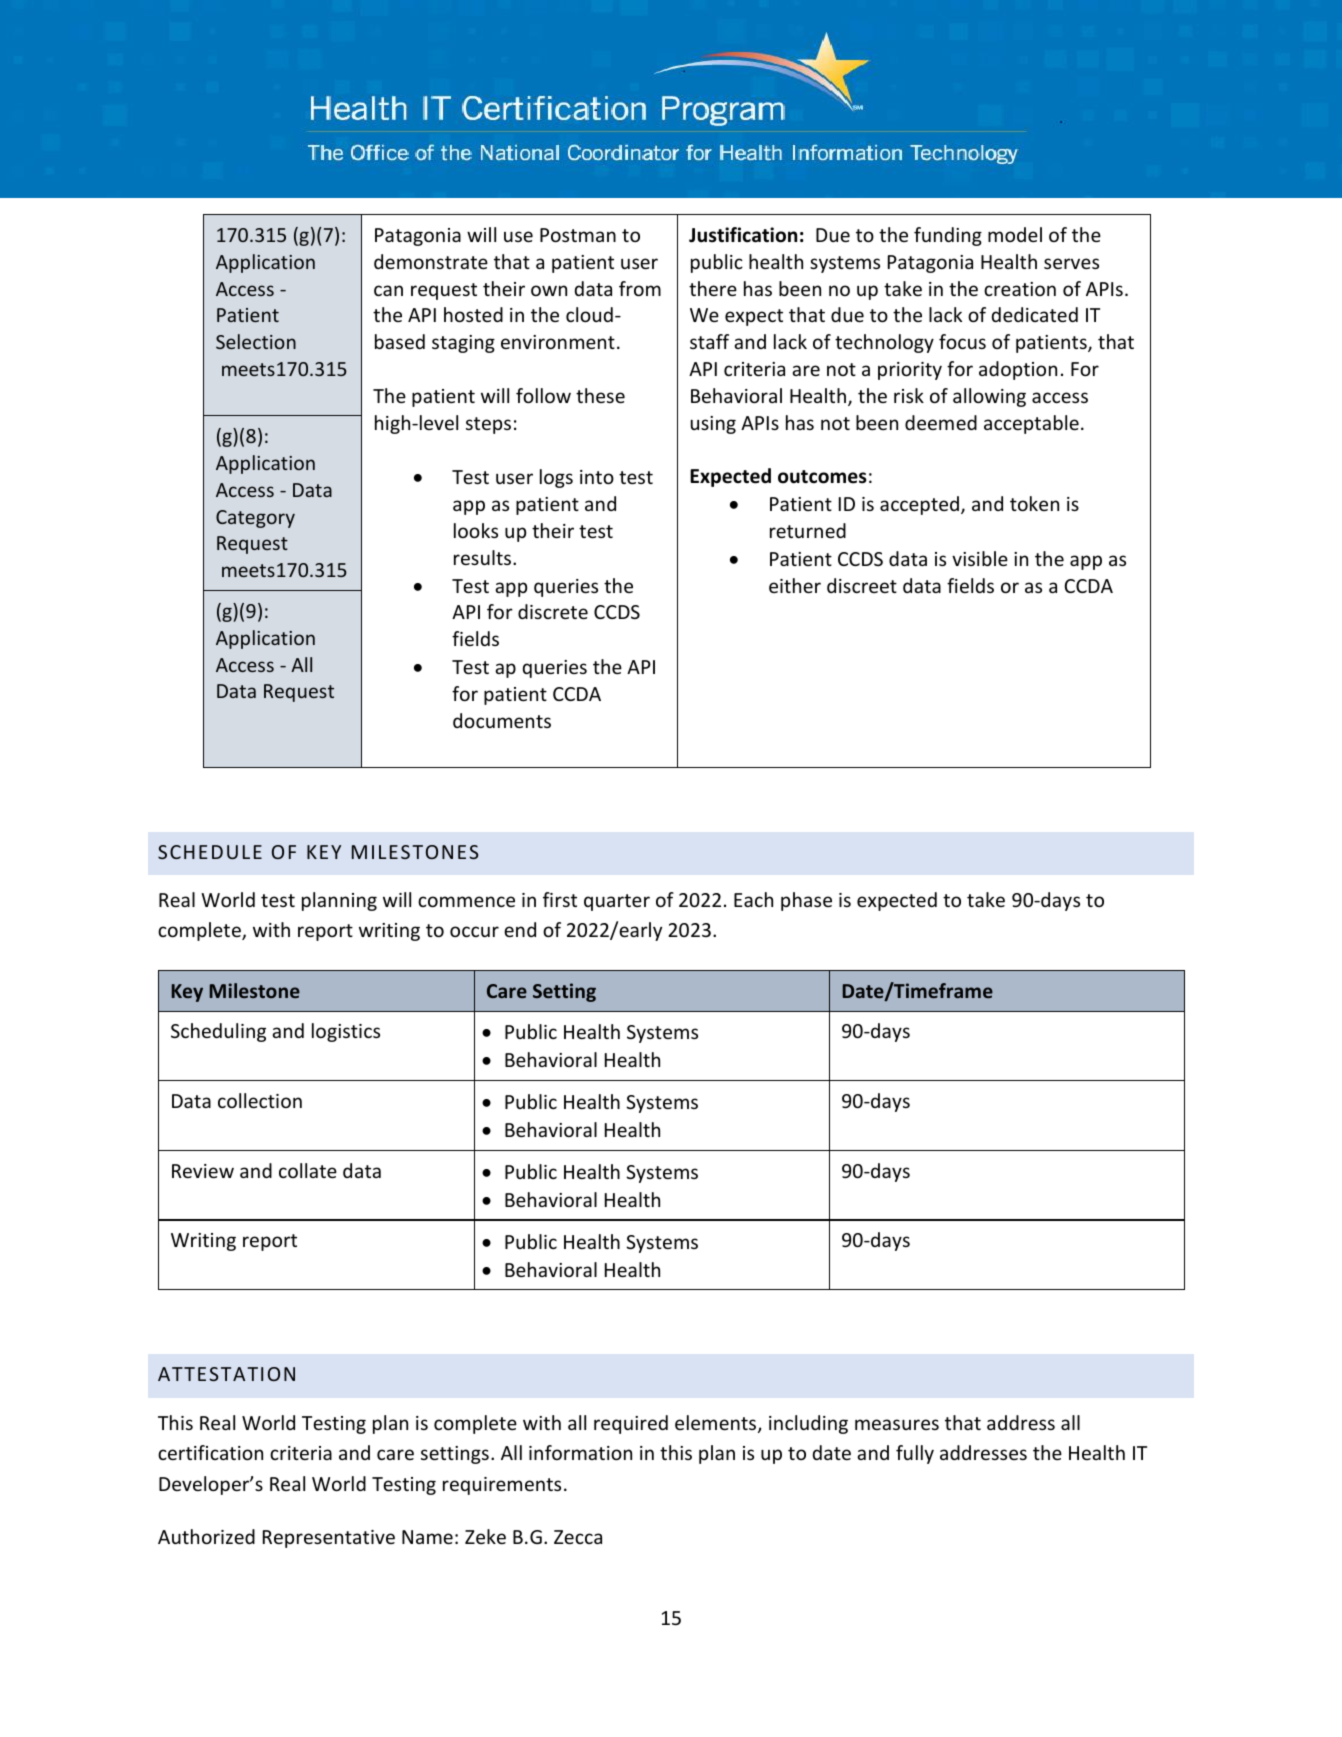 The width and height of the screenshot is (1342, 1737). I want to click on from, so click(640, 288).
